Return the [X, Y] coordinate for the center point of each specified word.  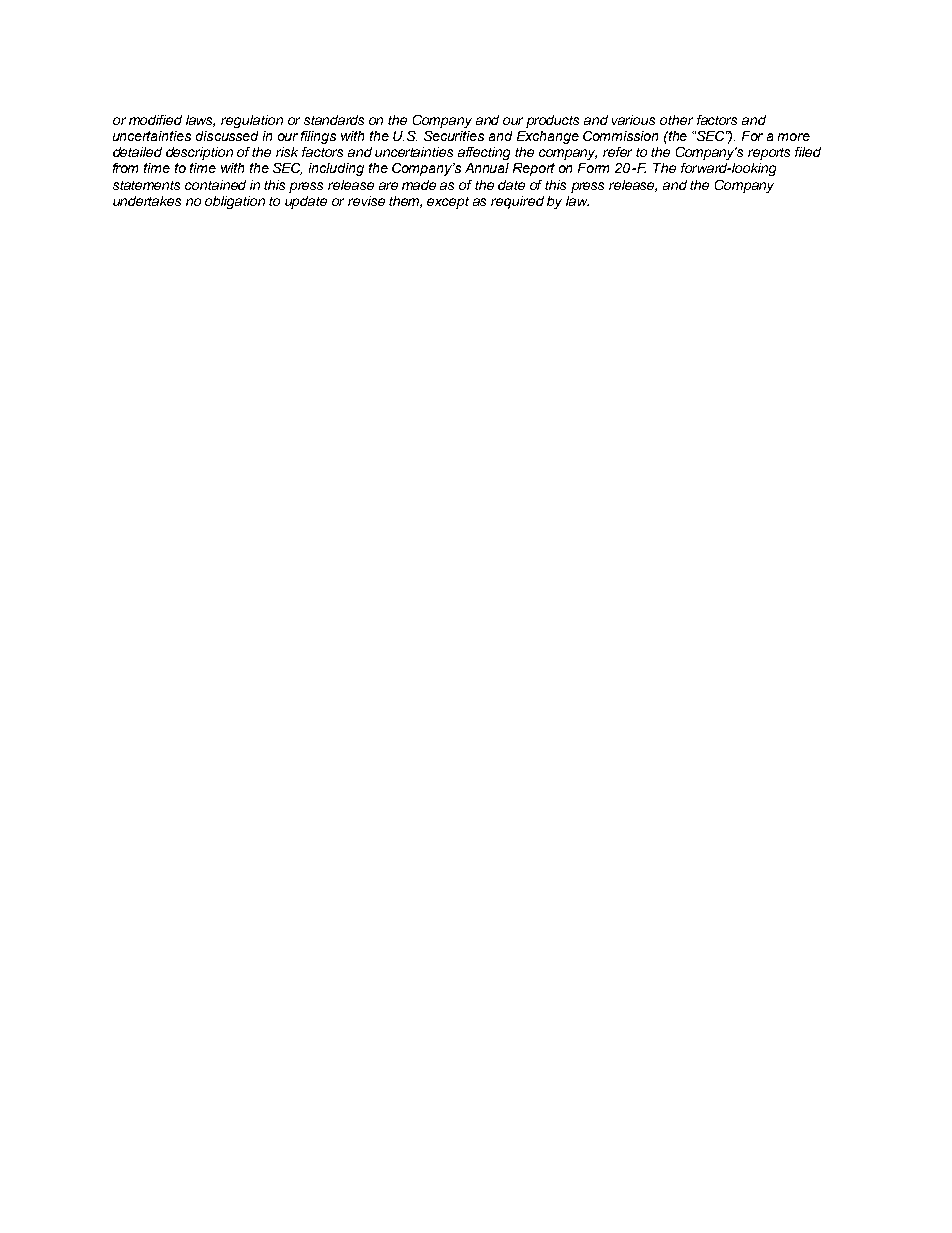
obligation [235, 202]
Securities [454, 136]
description [199, 153]
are [388, 186]
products [552, 121]
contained [215, 185]
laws [200, 121]
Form [593, 168]
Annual [487, 168]
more [794, 137]
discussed [227, 136]
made [419, 185]
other [676, 120]
